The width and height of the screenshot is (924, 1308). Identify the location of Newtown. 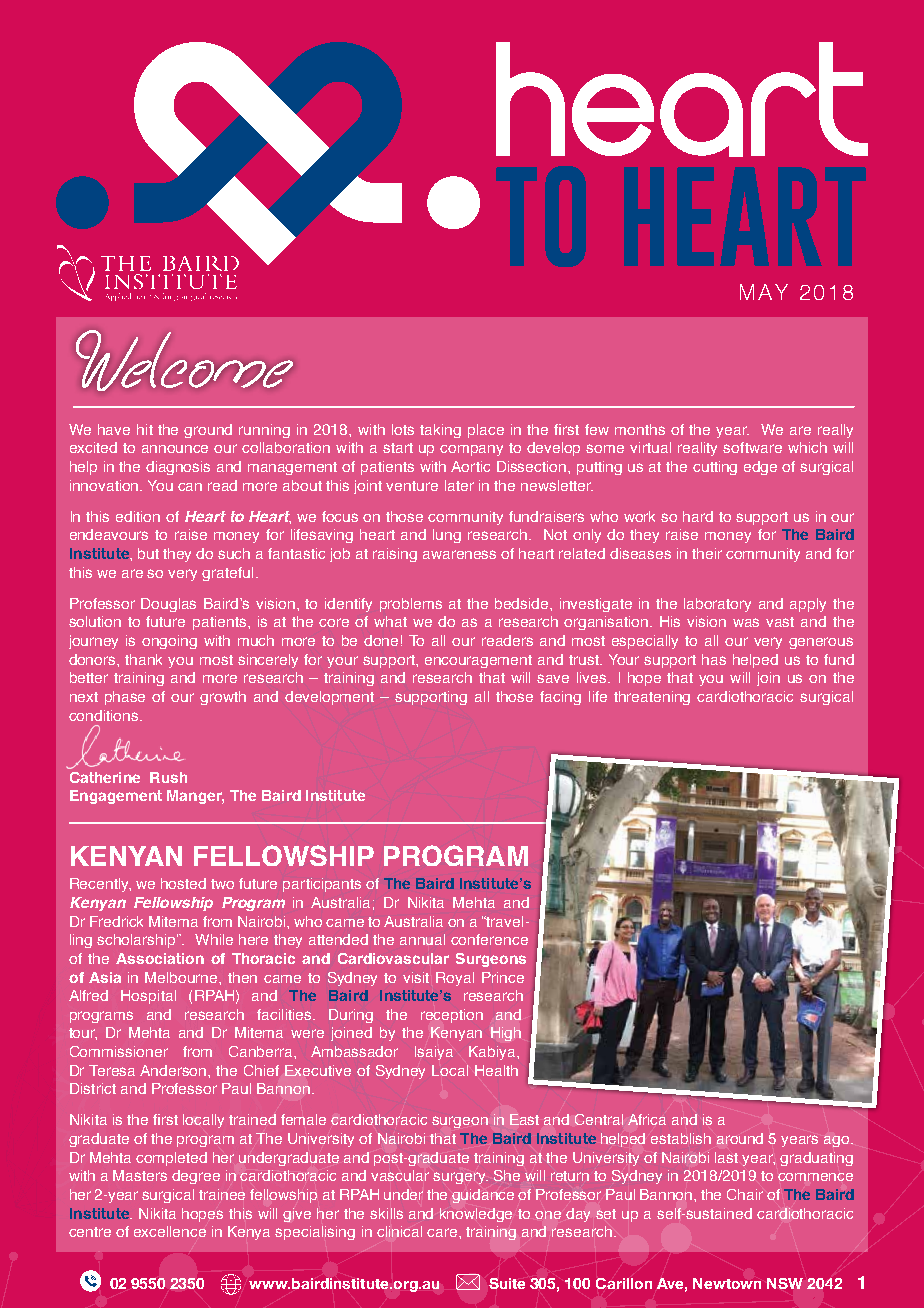
(727, 1283).
